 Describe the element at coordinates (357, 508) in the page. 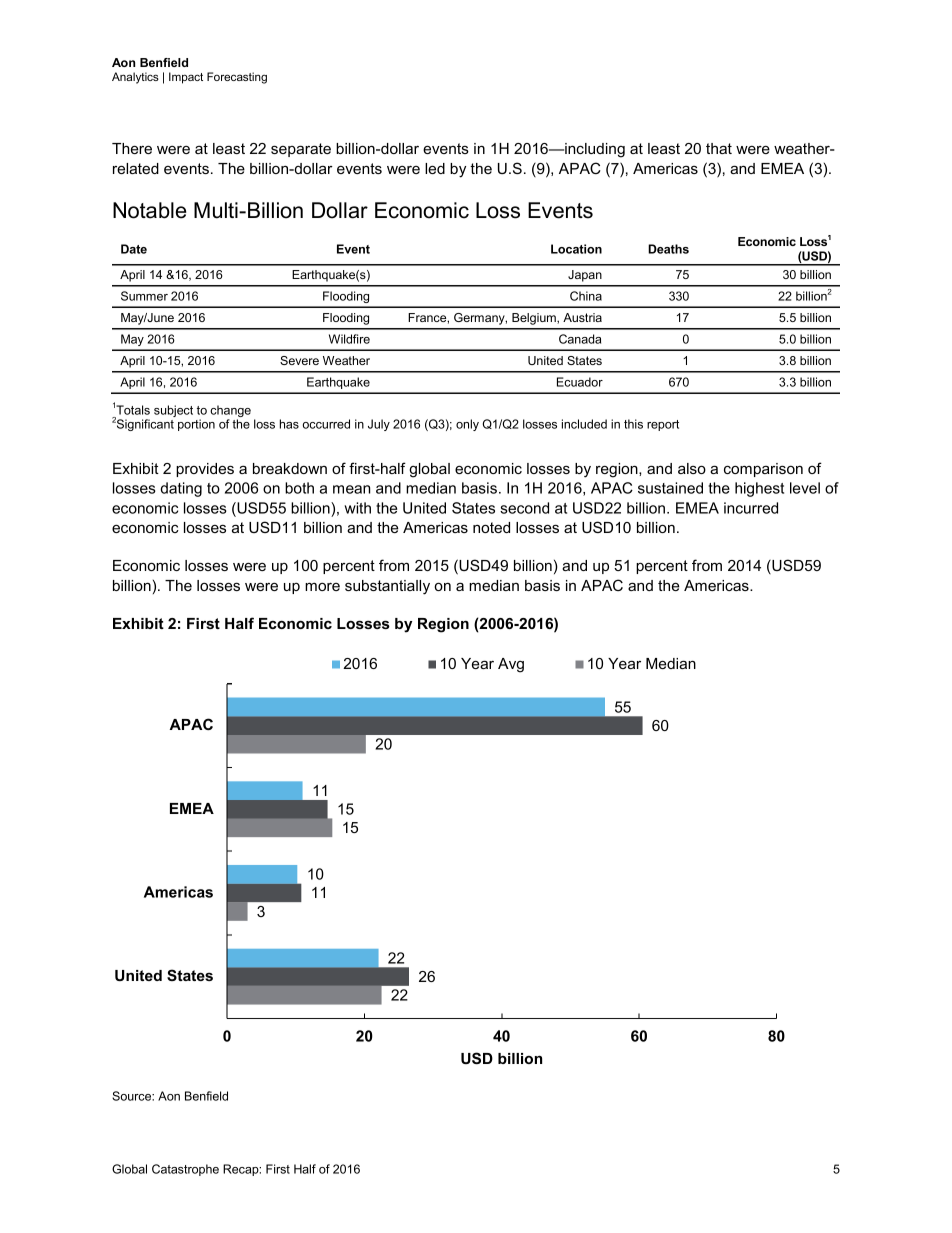

I see `with` at that location.
